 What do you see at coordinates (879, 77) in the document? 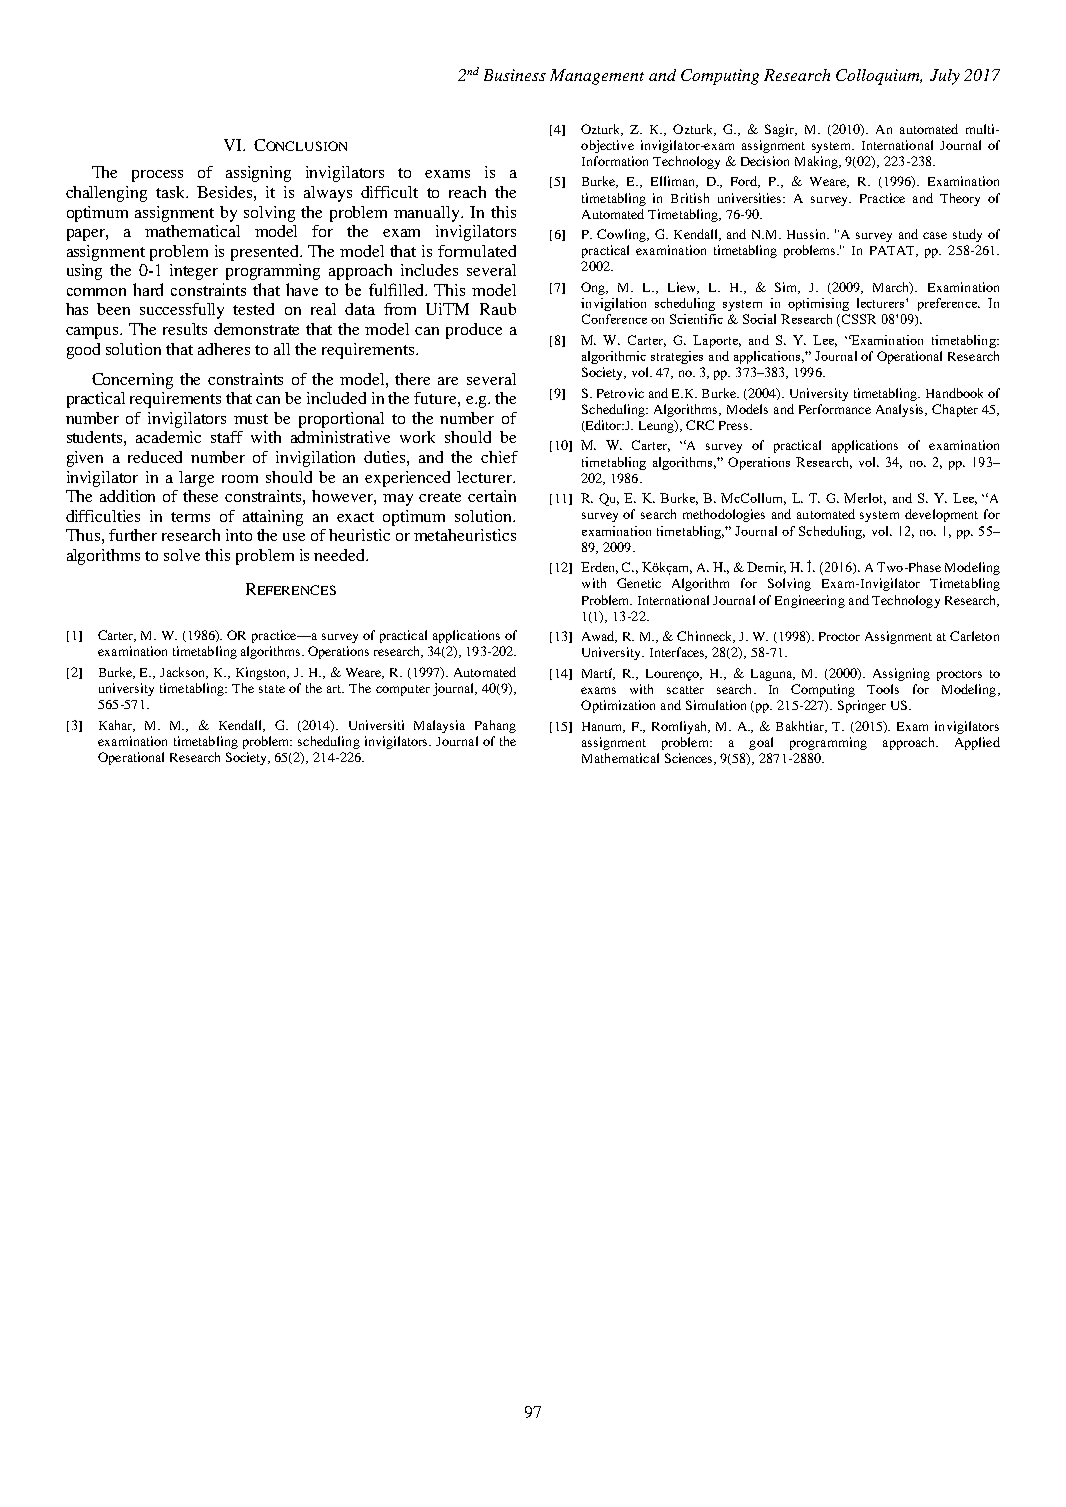
I see `Colloquium` at bounding box center [879, 77].
